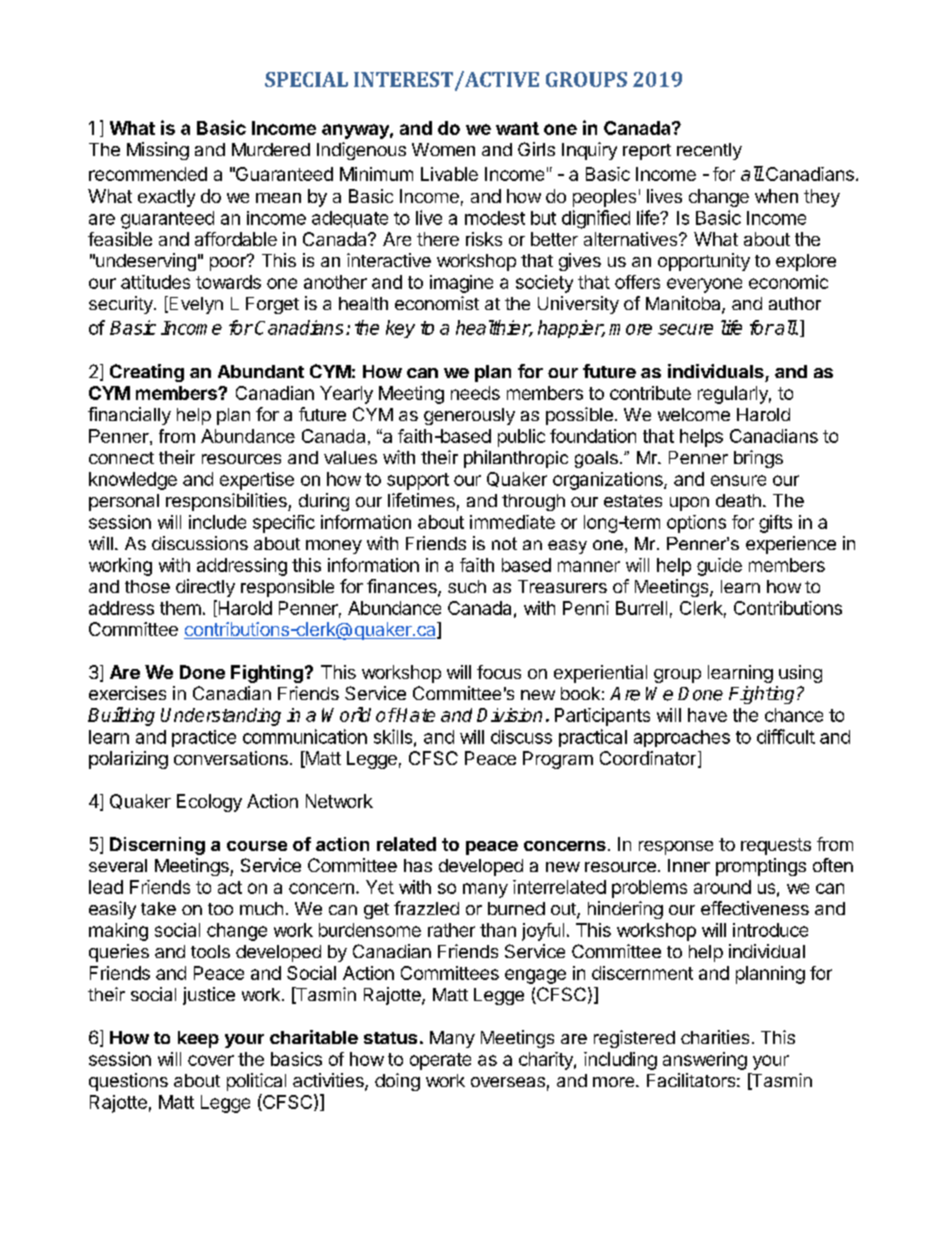 This document has width=952, height=1233. I want to click on financially, so click(129, 416).
